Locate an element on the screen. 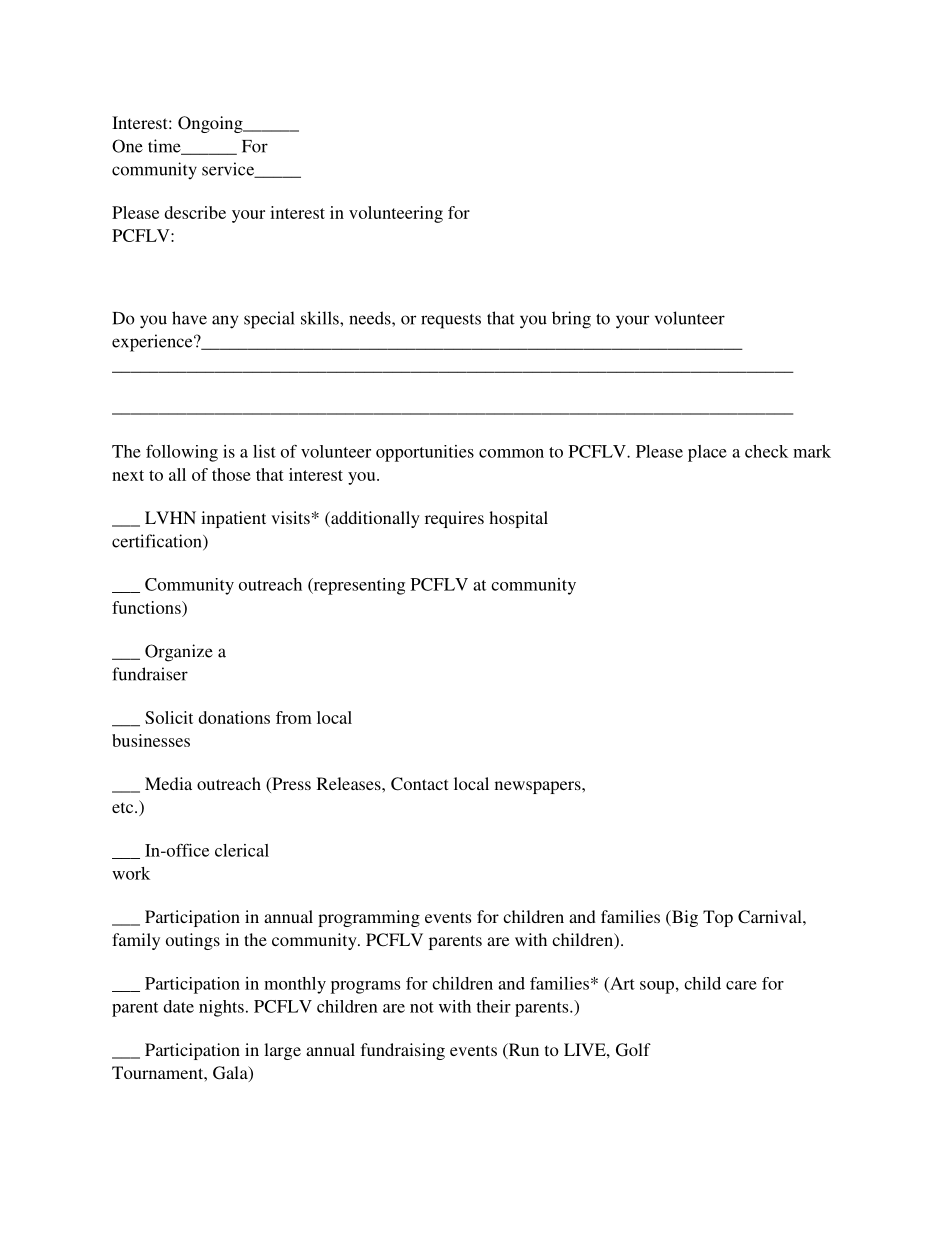 Image resolution: width=952 pixels, height=1233 pixels. any is located at coordinates (225, 322).
